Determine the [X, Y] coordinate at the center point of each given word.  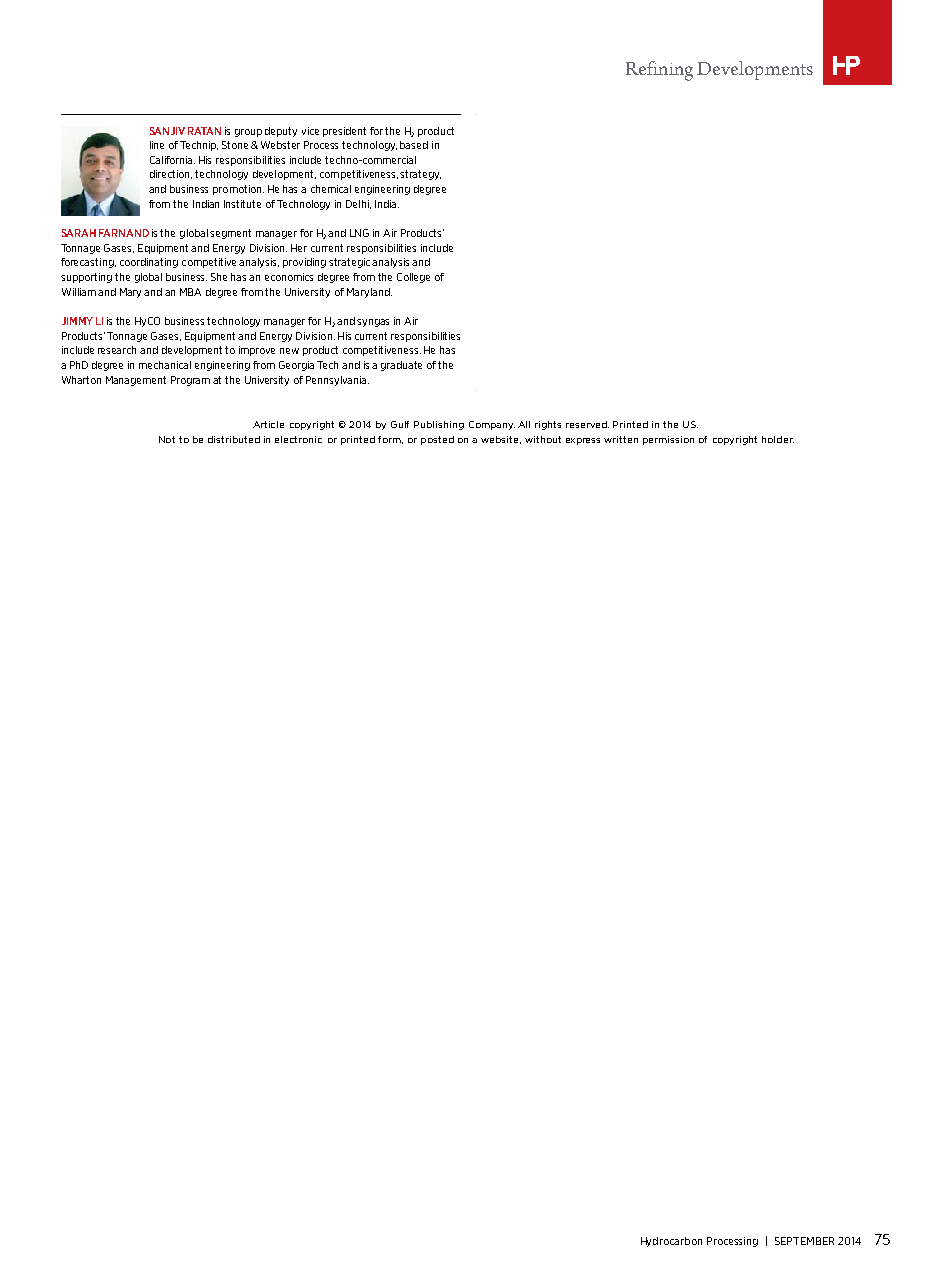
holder [778, 439]
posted [437, 440]
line [157, 145]
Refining [659, 71]
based [414, 145]
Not [167, 439]
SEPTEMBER [804, 1241]
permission [668, 440]
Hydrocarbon [671, 1242]
